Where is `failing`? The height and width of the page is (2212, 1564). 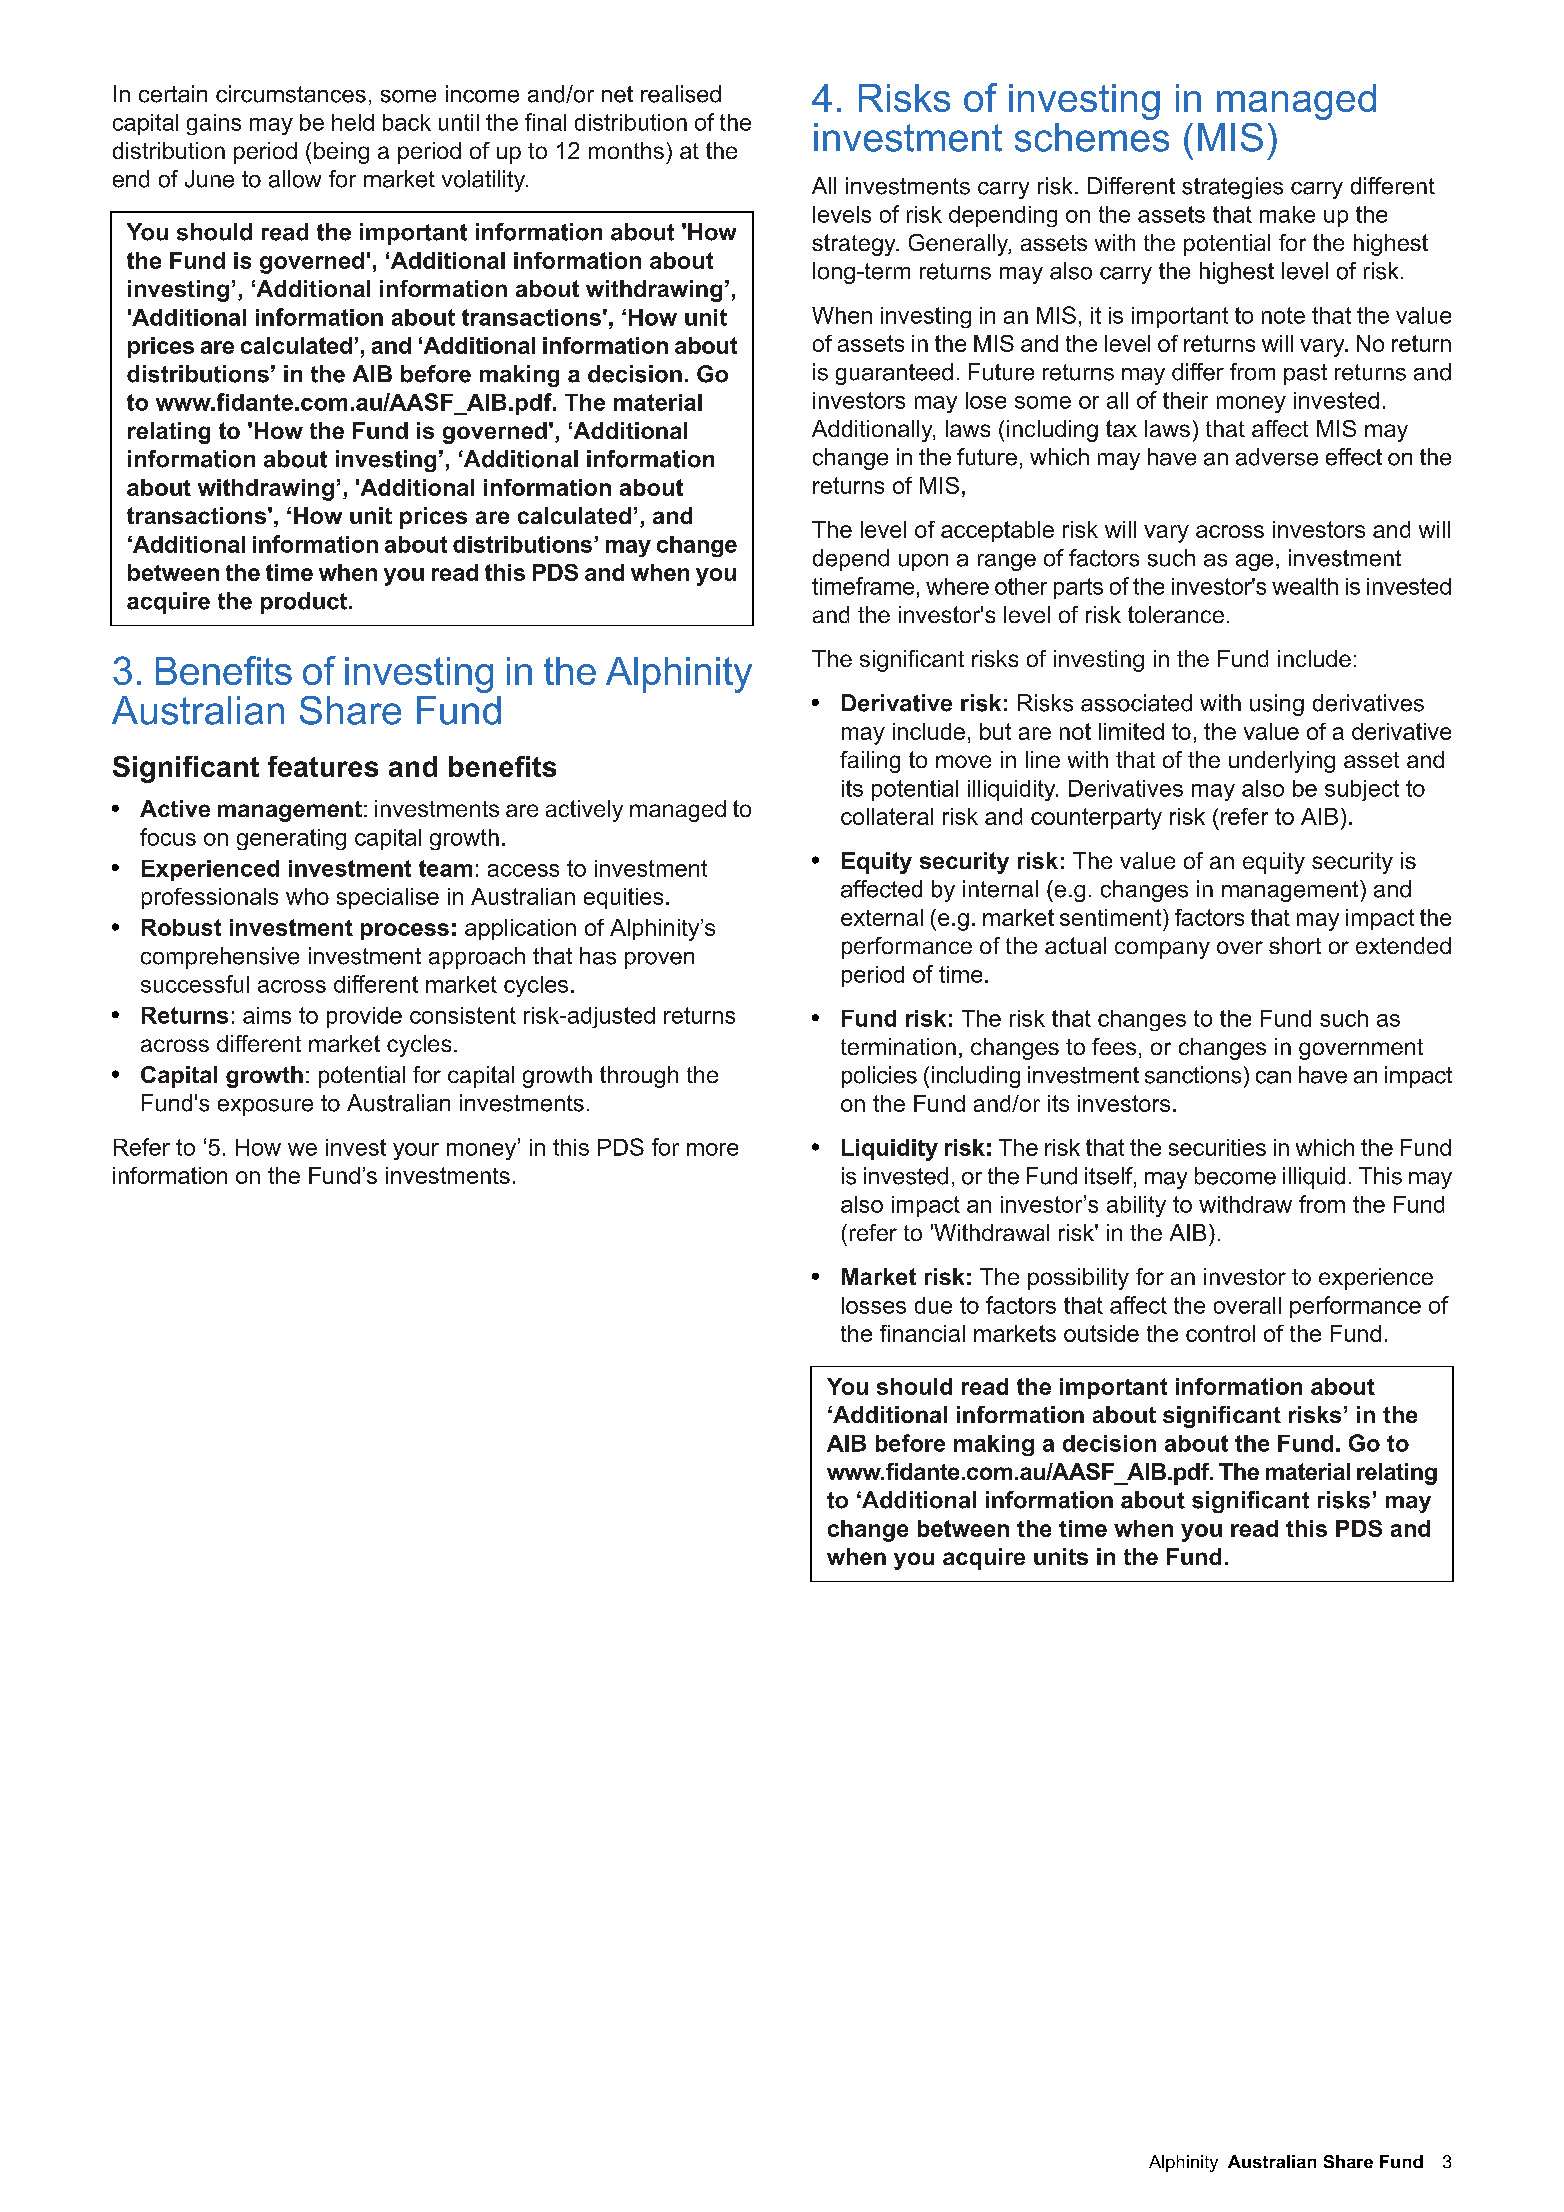
failing is located at coordinates (870, 762).
